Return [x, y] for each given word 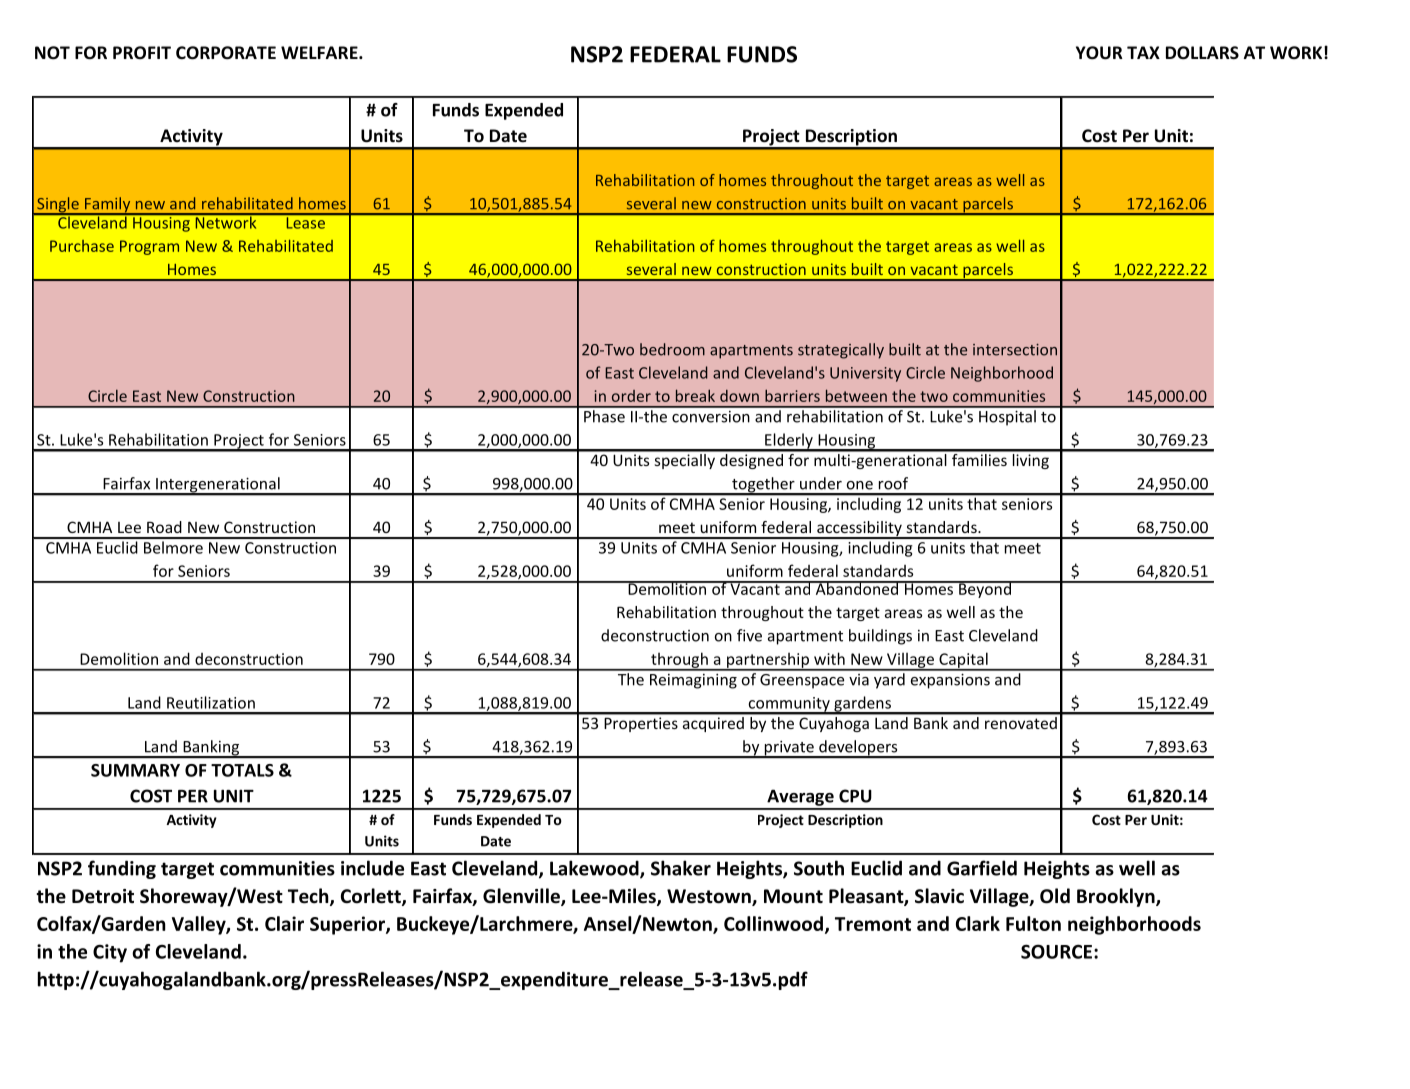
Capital [963, 661]
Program [149, 247]
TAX [1143, 52]
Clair [284, 923]
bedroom [672, 349]
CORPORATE [226, 53]
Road [164, 527]
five [749, 635]
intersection [1015, 350]
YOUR [1099, 53]
